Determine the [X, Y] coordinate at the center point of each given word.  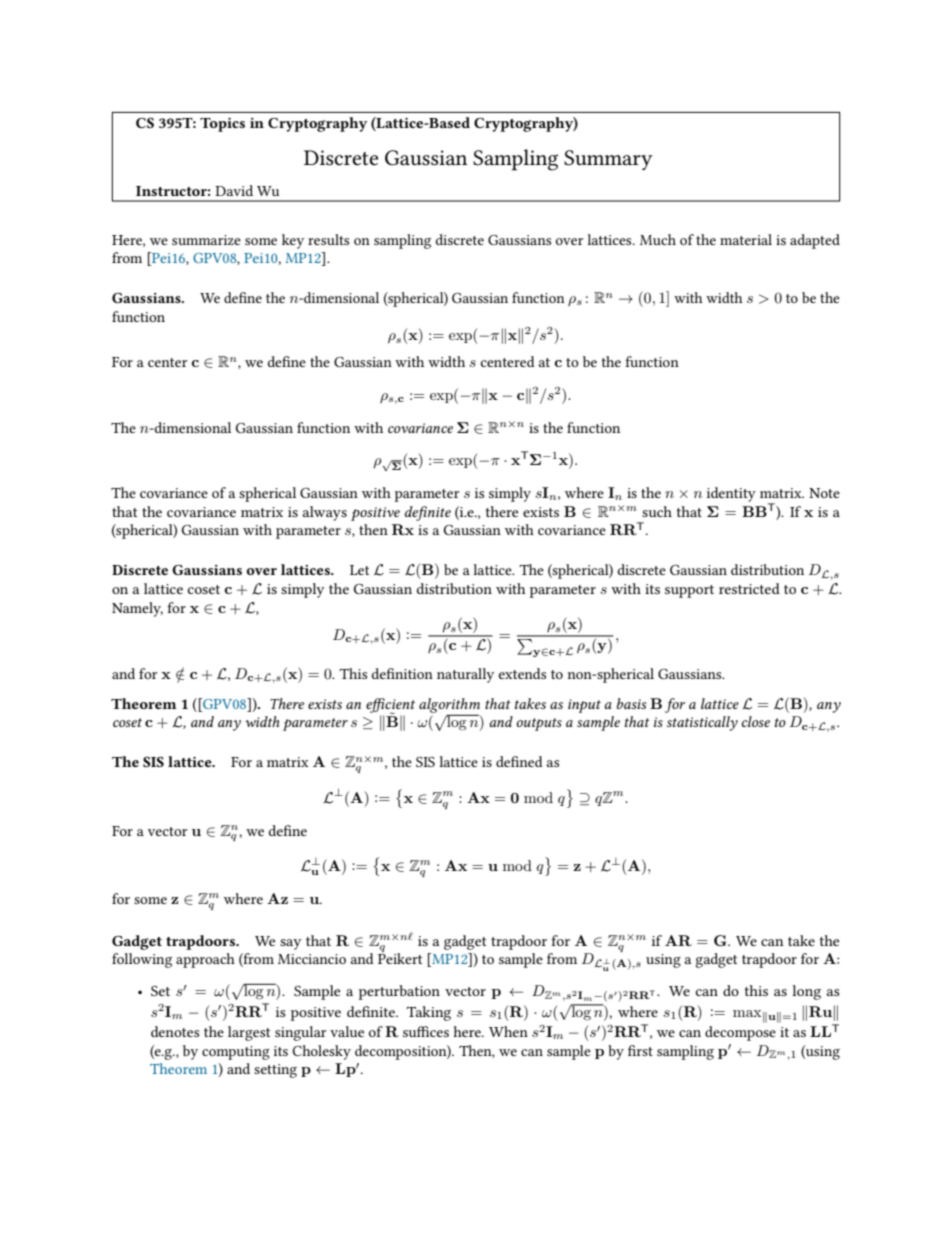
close [756, 721]
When [508, 1031]
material [746, 239]
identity [731, 494]
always [325, 513]
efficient [390, 706]
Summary [608, 160]
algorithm [449, 705]
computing [236, 1053]
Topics [222, 125]
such [657, 511]
